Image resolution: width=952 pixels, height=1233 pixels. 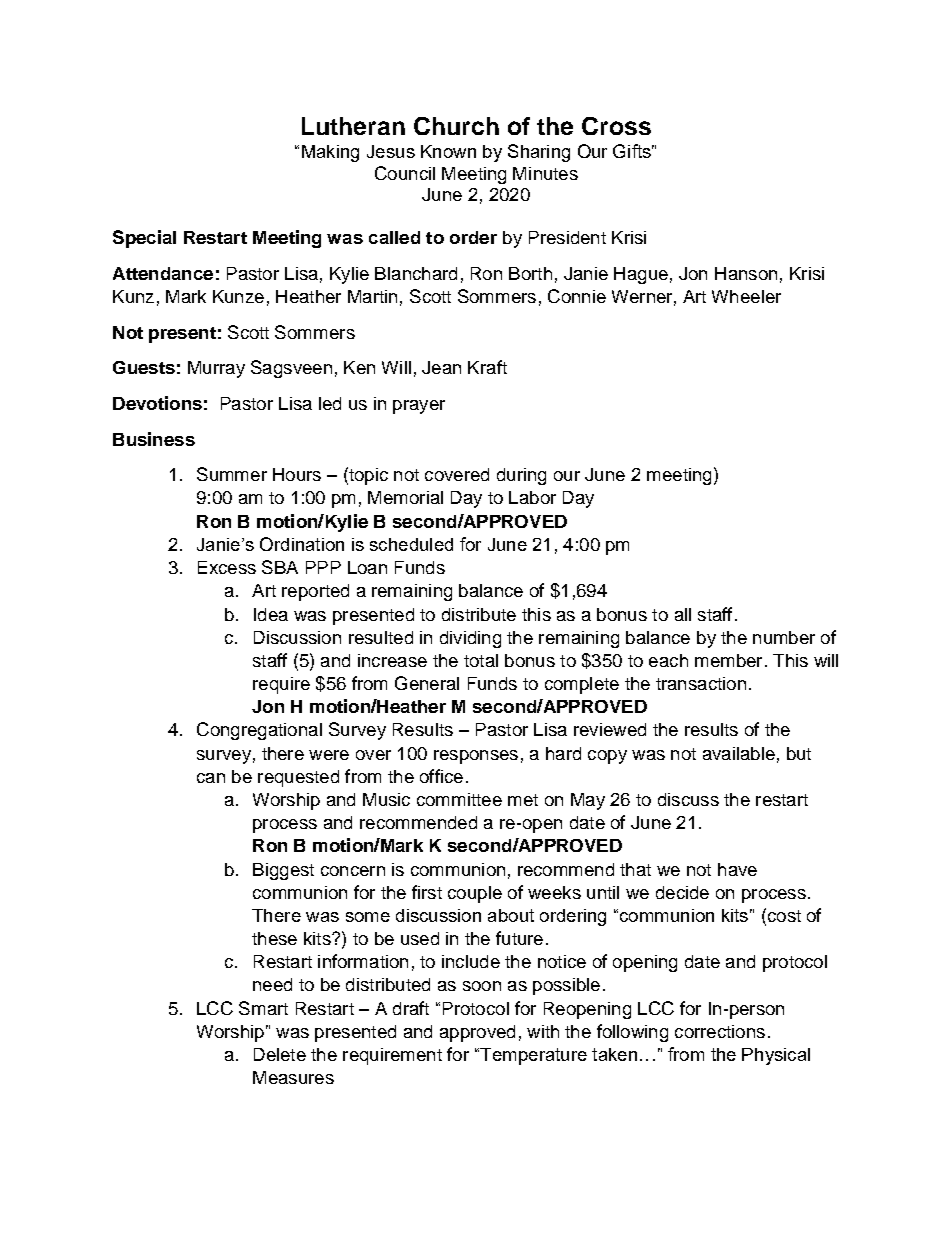 What do you see at coordinates (616, 126) in the screenshot?
I see `Cross` at bounding box center [616, 126].
